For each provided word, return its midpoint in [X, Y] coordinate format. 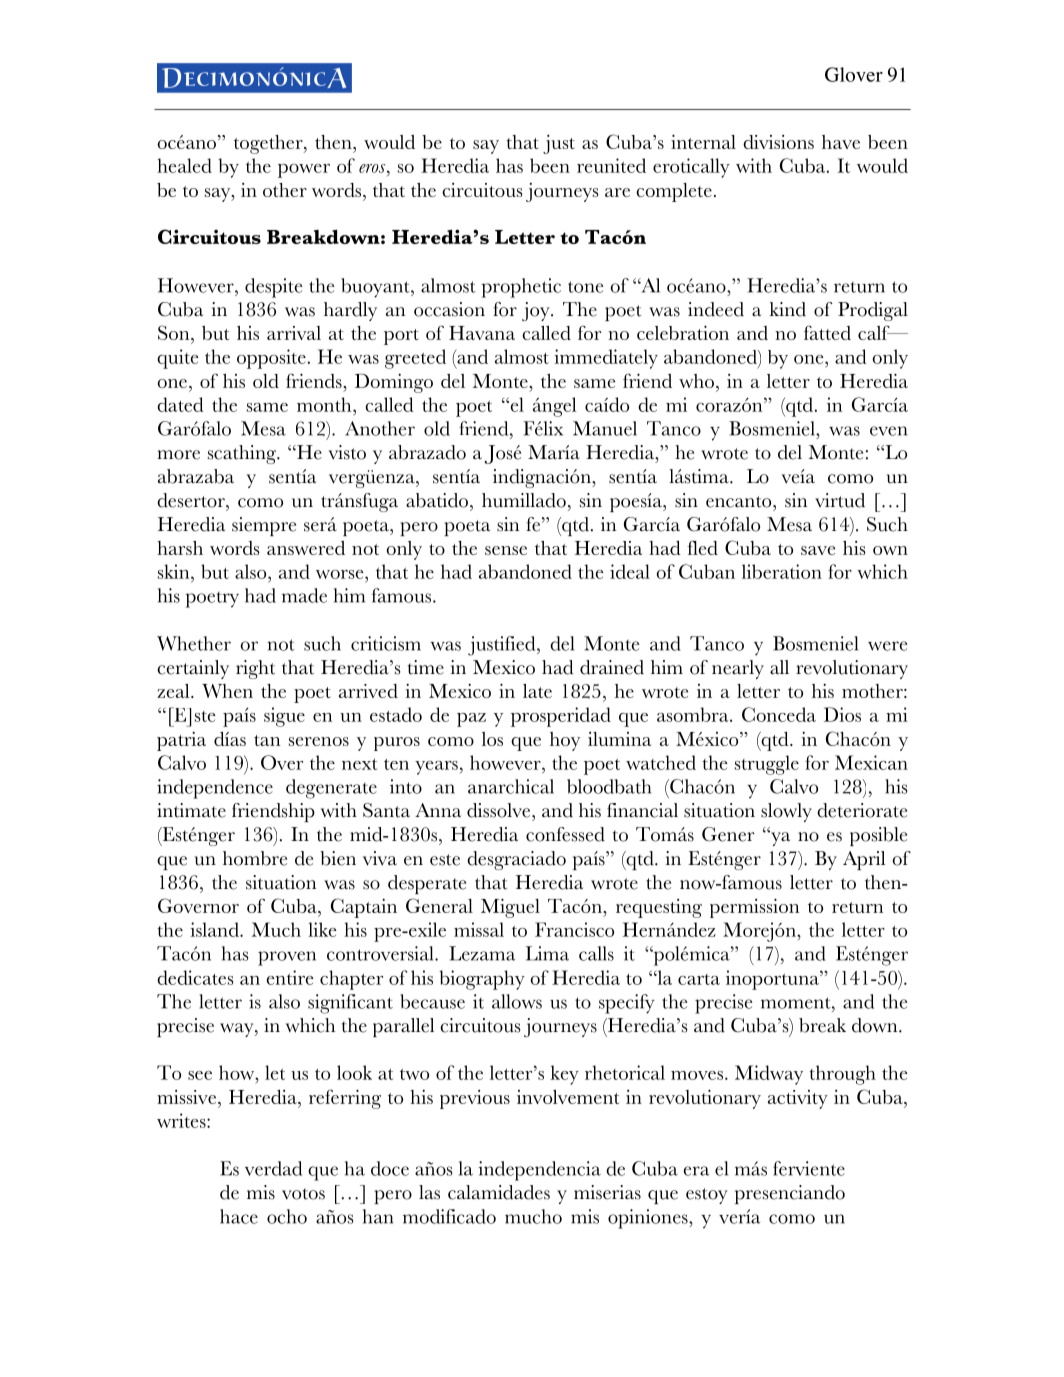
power [304, 171]
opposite [271, 359]
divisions [778, 142]
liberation [782, 571]
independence [215, 789]
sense [506, 550]
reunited [611, 165]
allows [517, 1001]
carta [699, 979]
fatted [827, 332]
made [304, 595]
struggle [767, 765]
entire [290, 977]
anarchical [511, 786]
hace [239, 1216]
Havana [482, 333]
